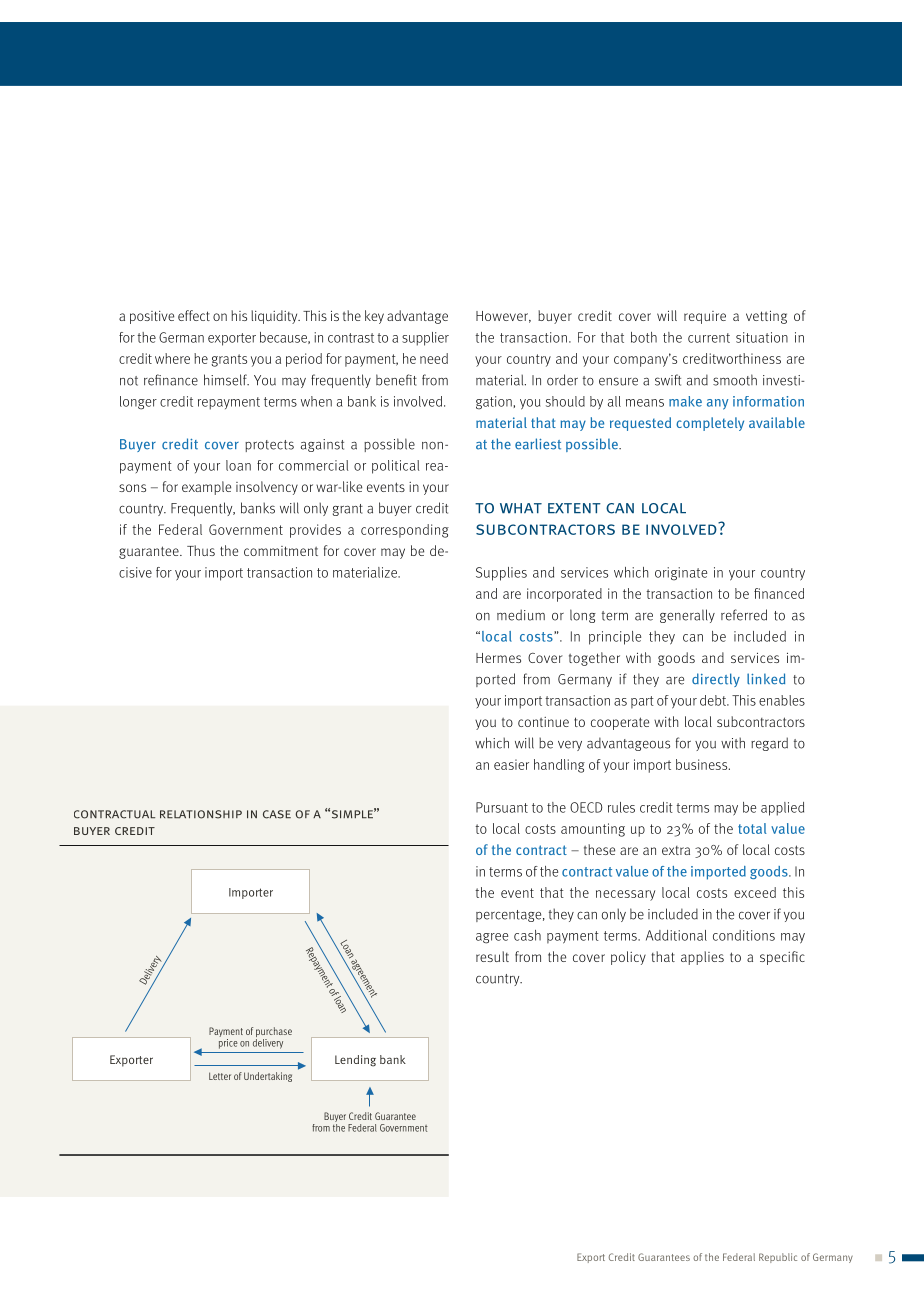 The height and width of the screenshot is (1308, 924). What do you see at coordinates (220, 1076) in the screenshot?
I see `Letter` at bounding box center [220, 1076].
